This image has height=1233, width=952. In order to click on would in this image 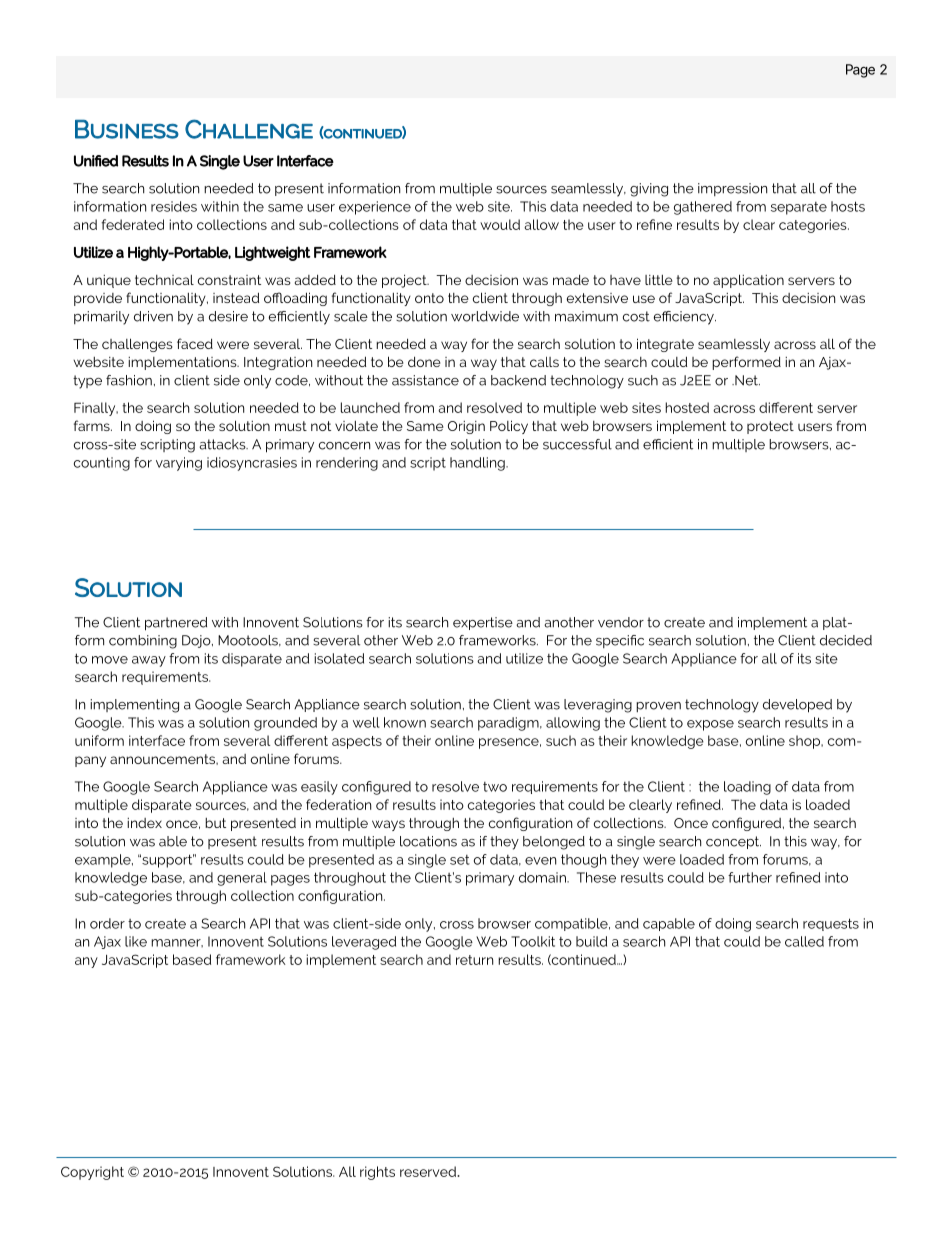, I will do `click(500, 224)`.
